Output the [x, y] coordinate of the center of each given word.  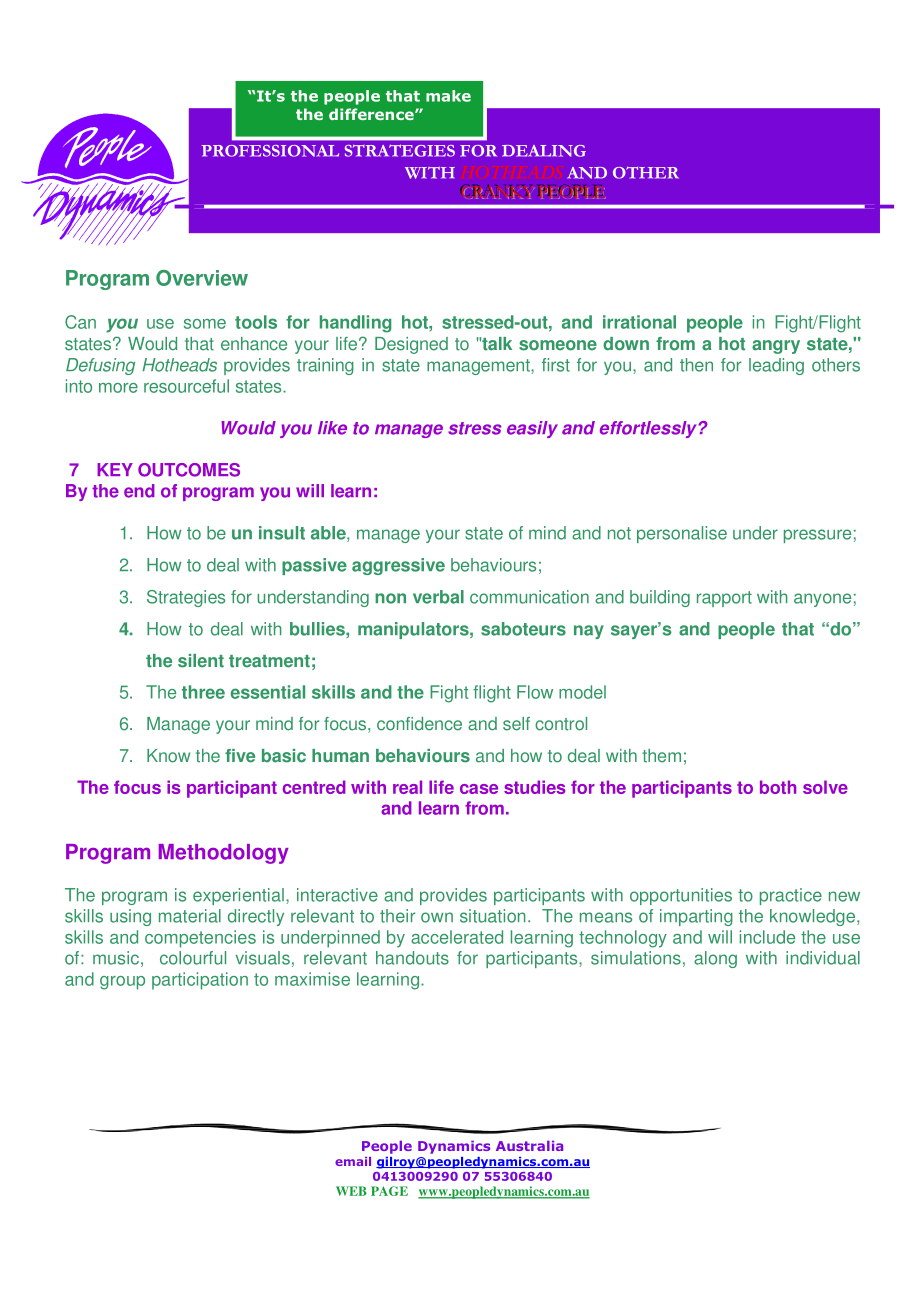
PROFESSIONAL [270, 151]
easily [532, 429]
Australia [529, 1145]
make [448, 96]
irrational [639, 322]
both [778, 787]
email [353, 1161]
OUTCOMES [189, 470]
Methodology [224, 854]
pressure [817, 536]
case [479, 789]
